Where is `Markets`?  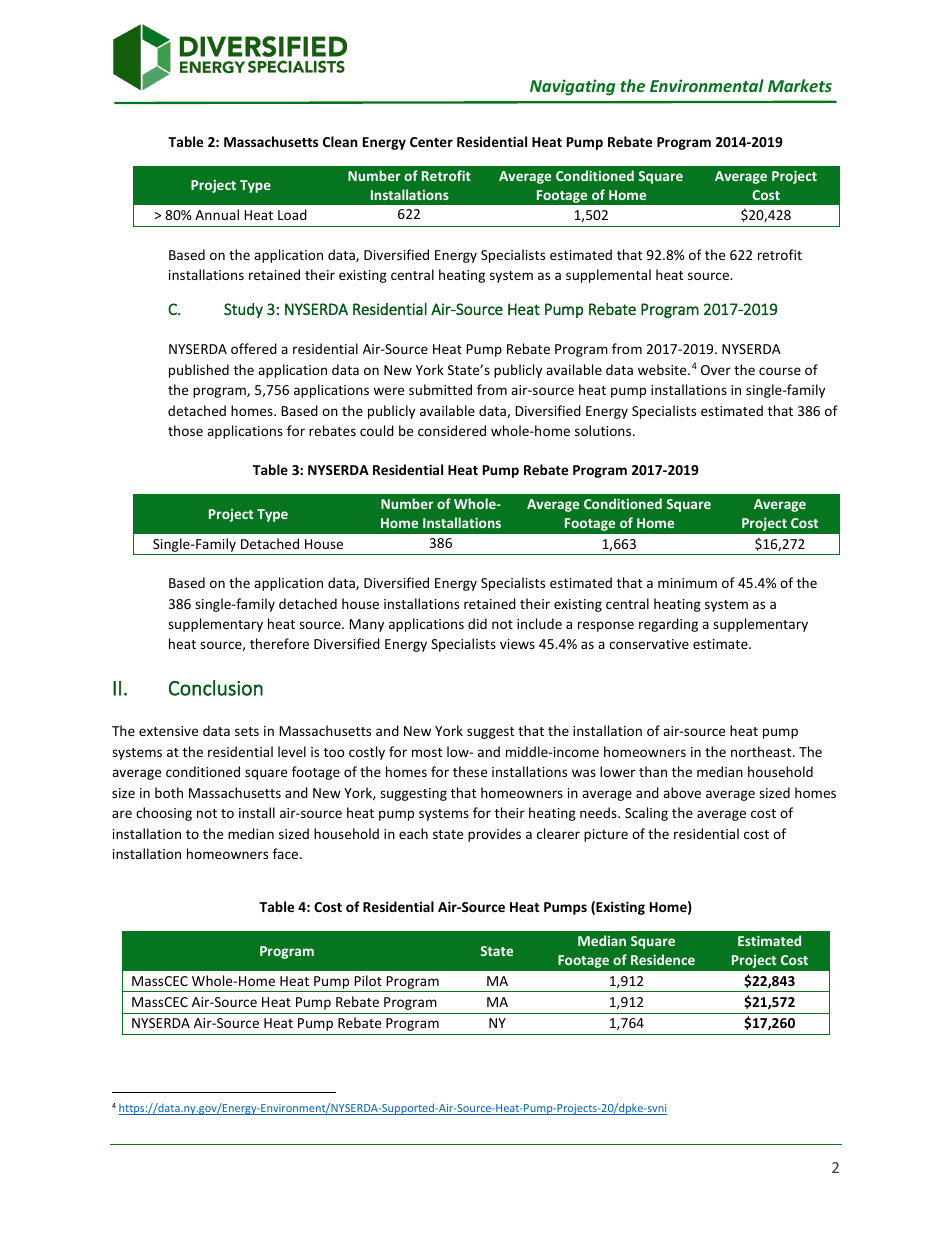 Markets is located at coordinates (800, 85).
